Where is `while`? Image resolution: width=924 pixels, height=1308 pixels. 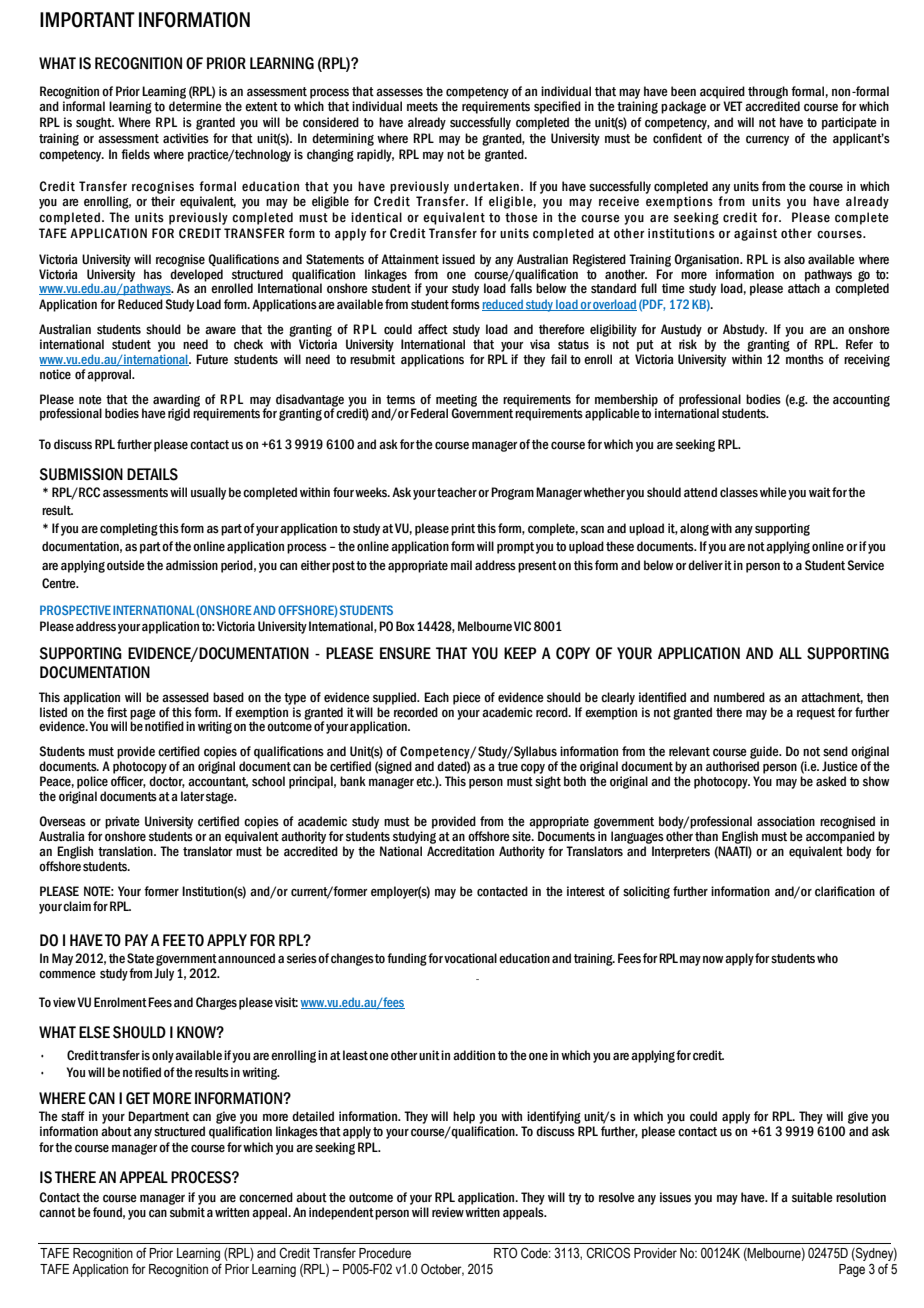 while is located at coordinates (773, 492).
